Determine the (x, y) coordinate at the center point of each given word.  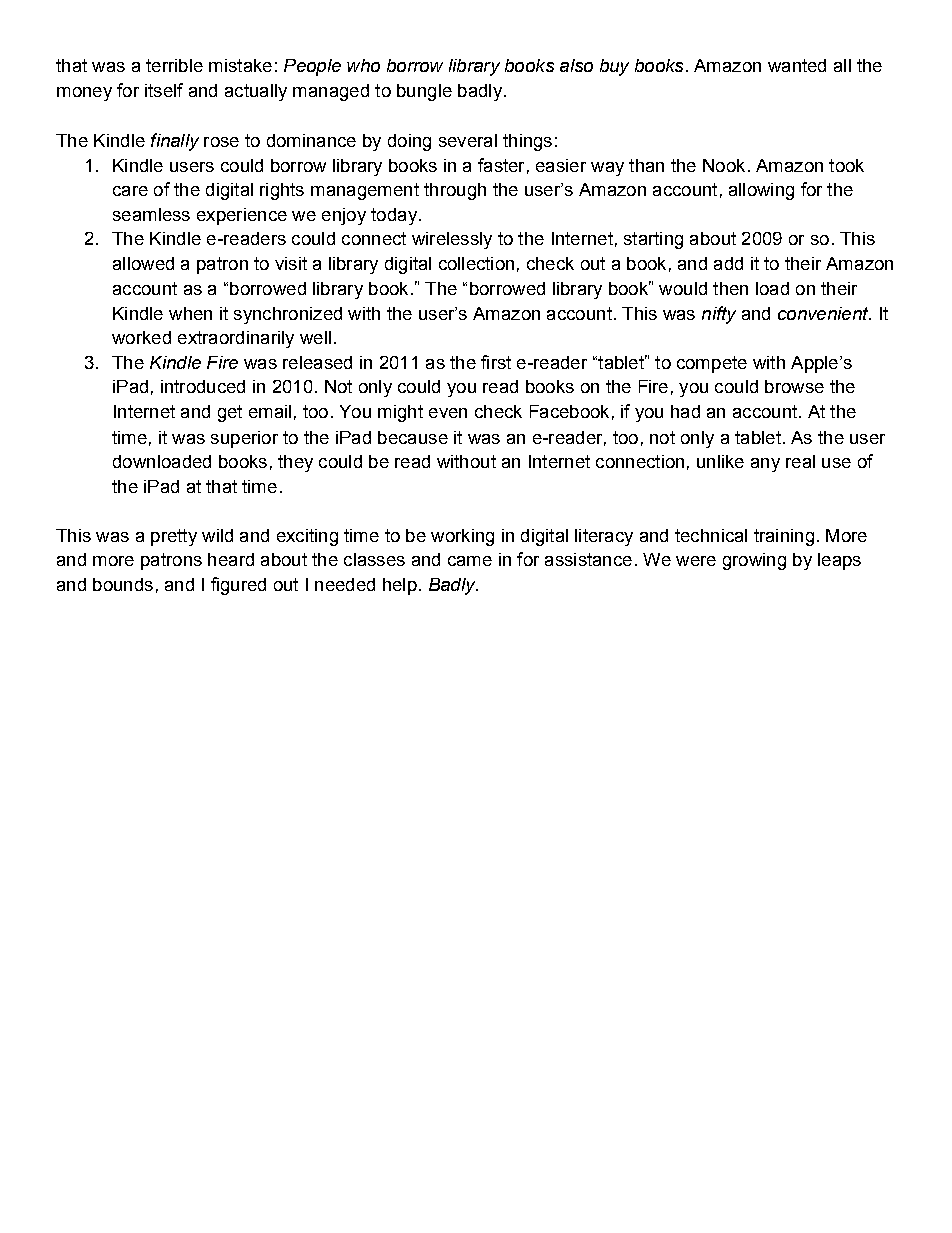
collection (476, 263)
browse (794, 386)
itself (164, 90)
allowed (143, 263)
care (130, 191)
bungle (424, 92)
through (455, 191)
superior (244, 439)
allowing (761, 191)
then (730, 288)
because (413, 437)
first (496, 362)
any (765, 465)
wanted (797, 65)
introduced (203, 386)
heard (231, 559)
